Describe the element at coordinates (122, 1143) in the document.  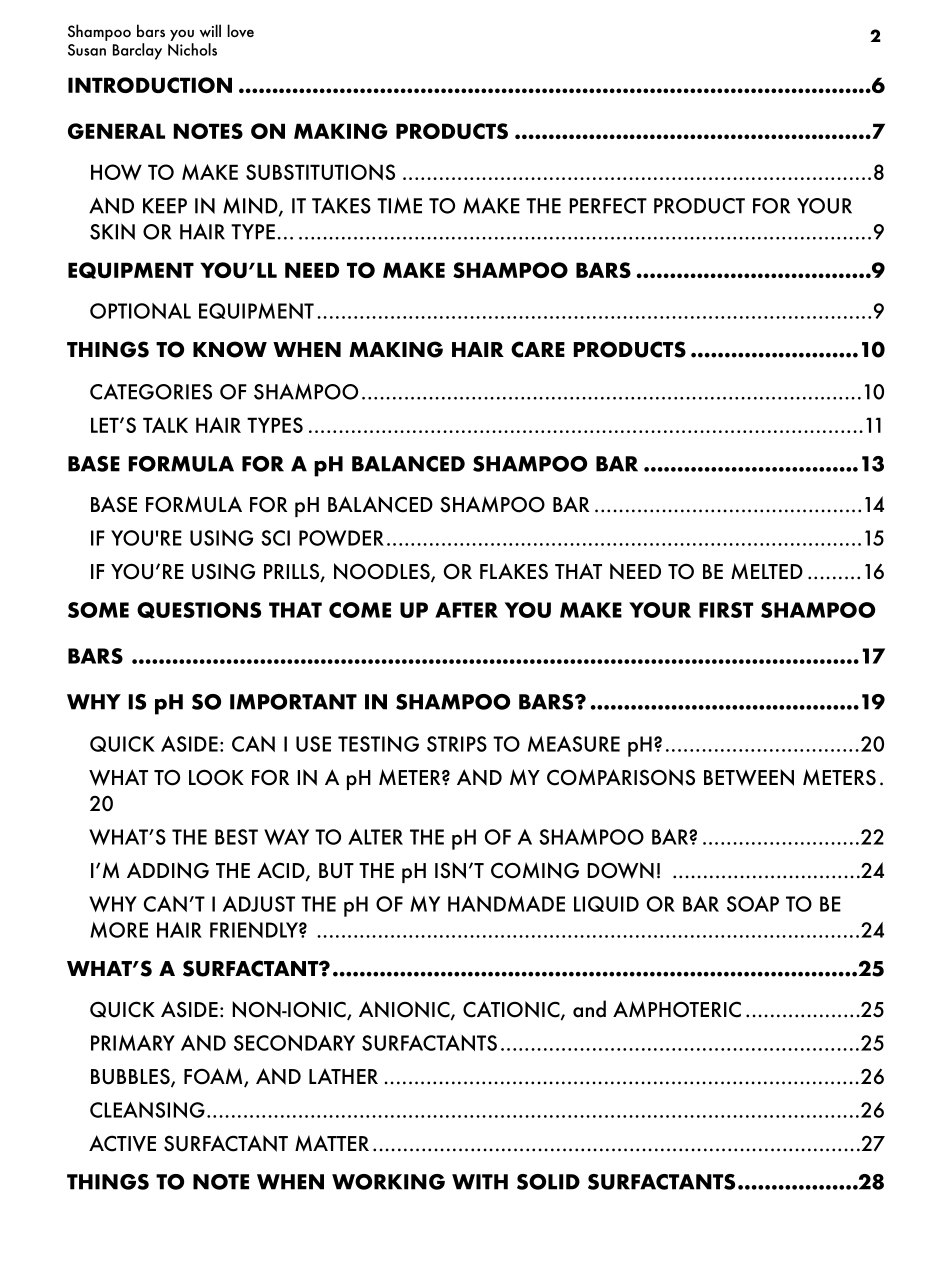
I see `ACTIVE` at that location.
